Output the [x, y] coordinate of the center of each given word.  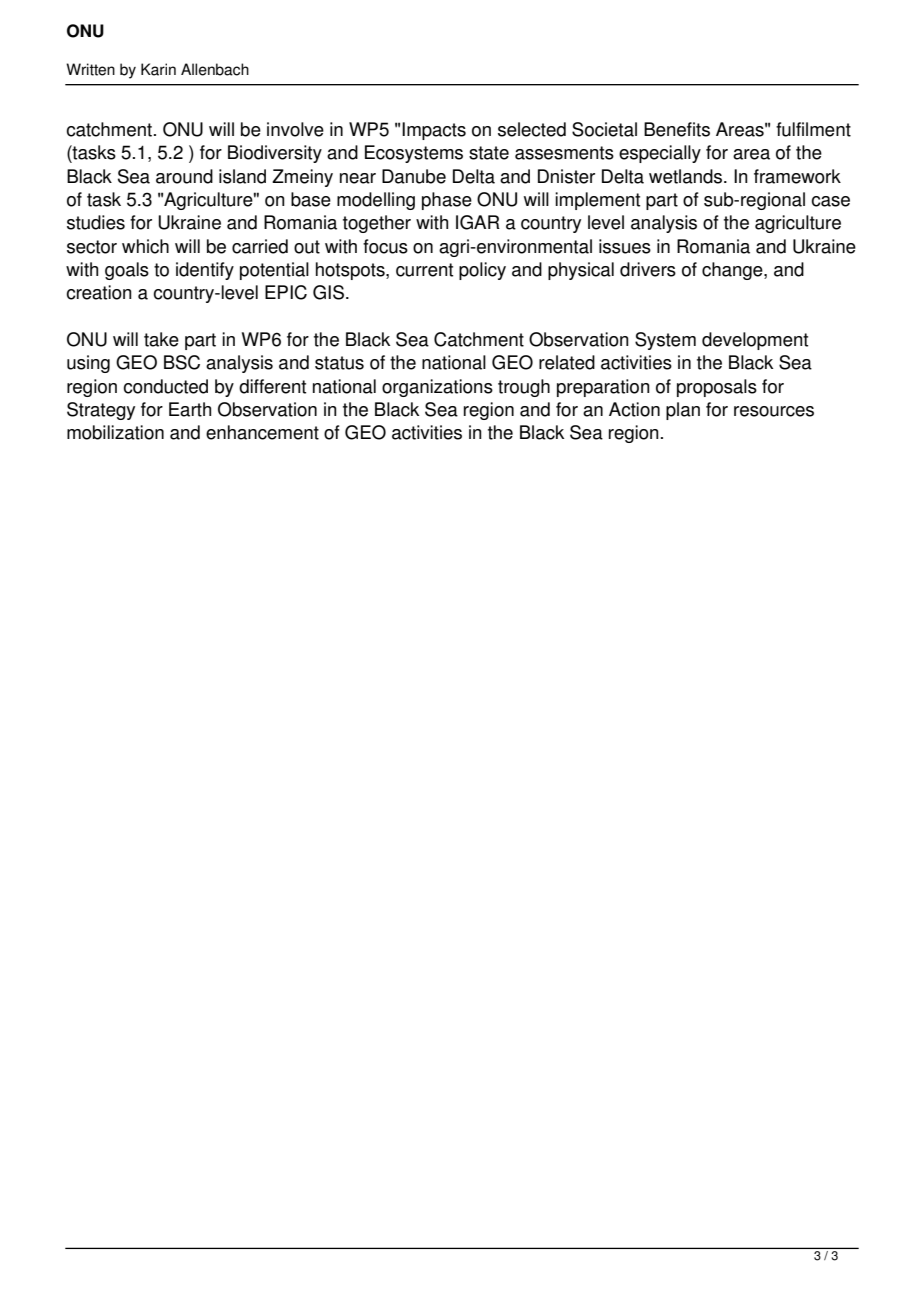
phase [447, 201]
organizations [437, 388]
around [184, 176]
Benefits [677, 129]
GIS [330, 292]
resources [774, 411]
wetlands [685, 176]
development [755, 341]
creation [99, 292]
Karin [158, 69]
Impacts [434, 131]
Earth [190, 409]
